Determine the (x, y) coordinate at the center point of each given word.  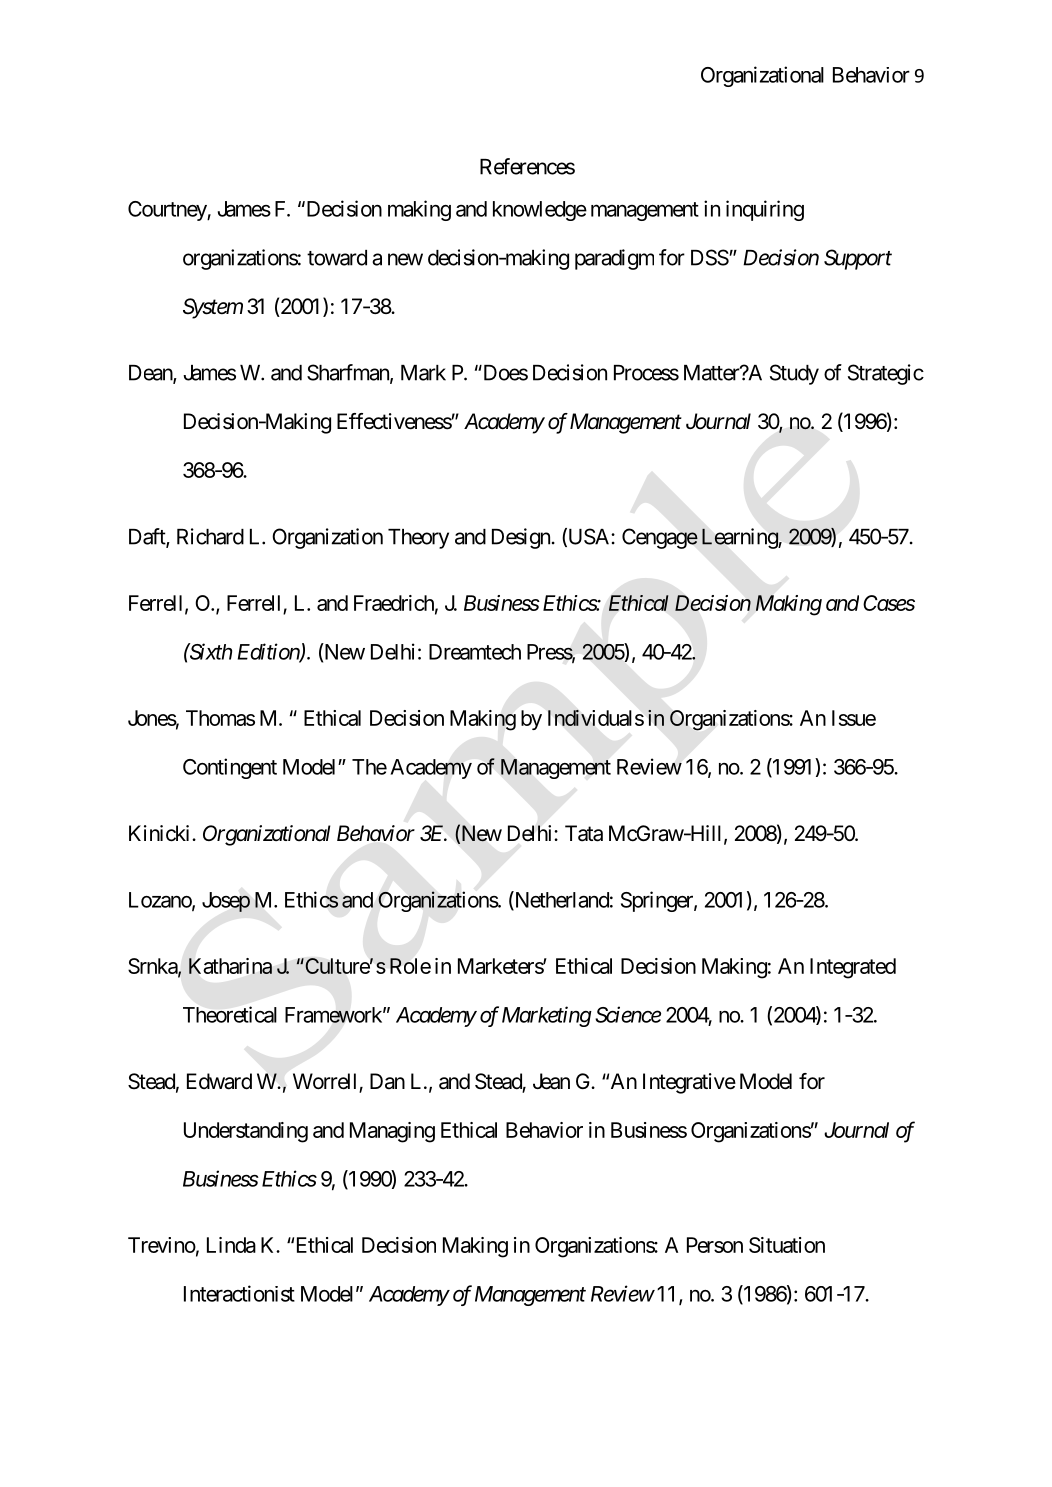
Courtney (168, 211)
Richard (210, 536)
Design (521, 538)
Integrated (853, 968)
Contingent (230, 768)
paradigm (614, 259)
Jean (551, 1081)
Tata (584, 833)
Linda (231, 1245)
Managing (392, 1132)
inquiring (765, 210)
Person (715, 1245)
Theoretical (230, 1014)
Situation (787, 1245)
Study (794, 374)
